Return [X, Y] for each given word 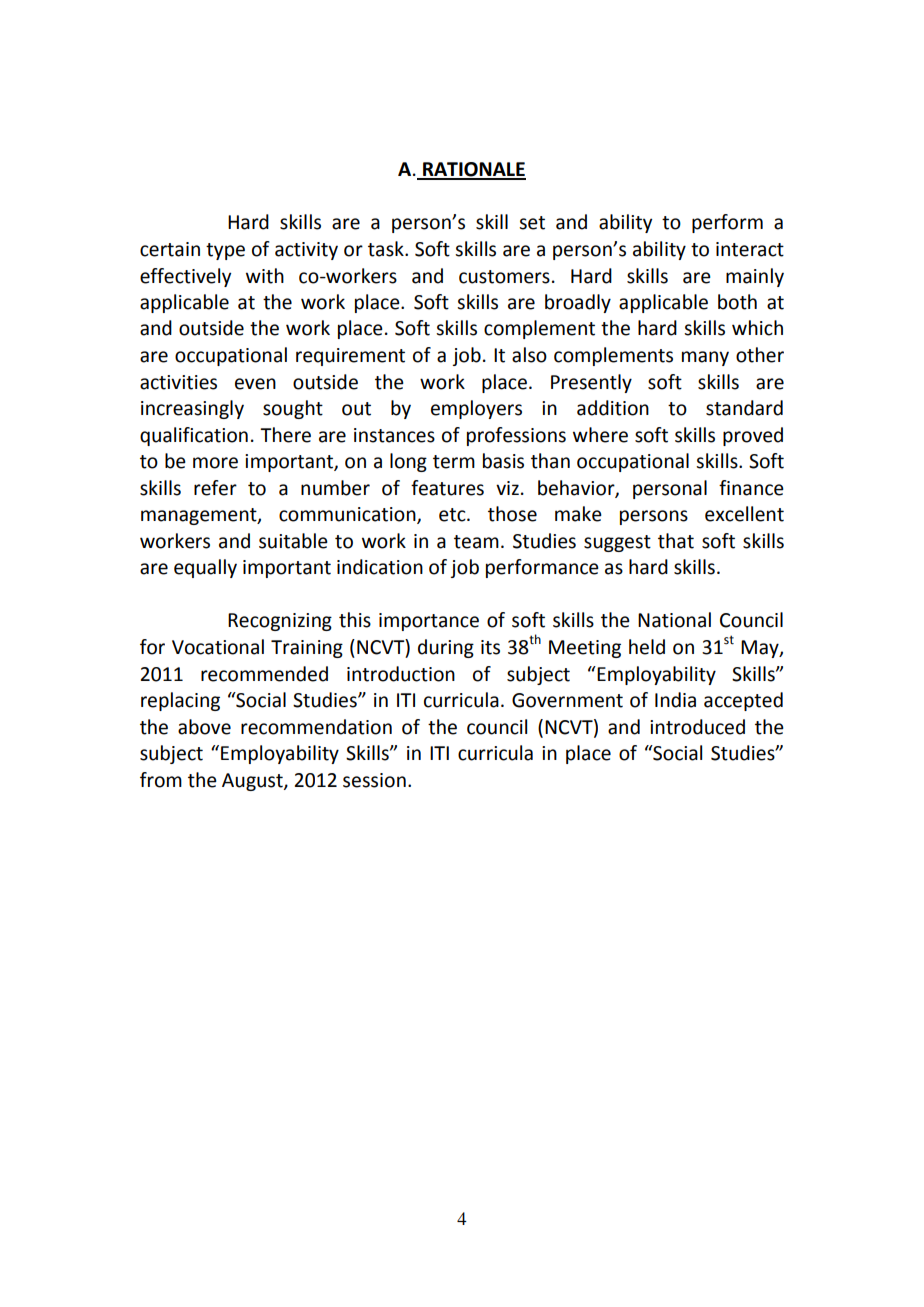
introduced [697, 727]
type [225, 251]
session [374, 780]
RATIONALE [473, 170]
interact [750, 249]
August [253, 782]
